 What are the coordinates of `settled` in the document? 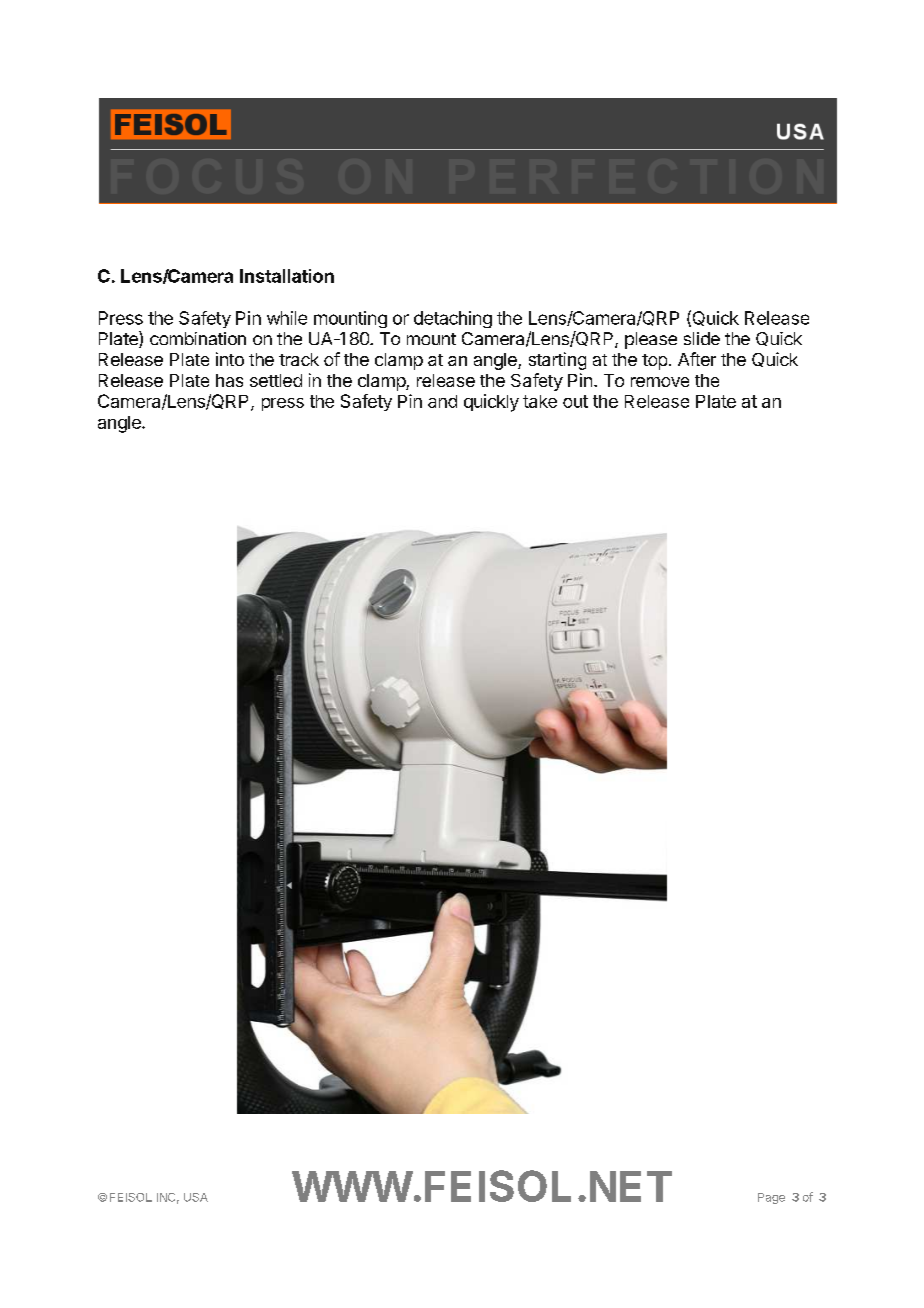 It's located at (276, 380).
